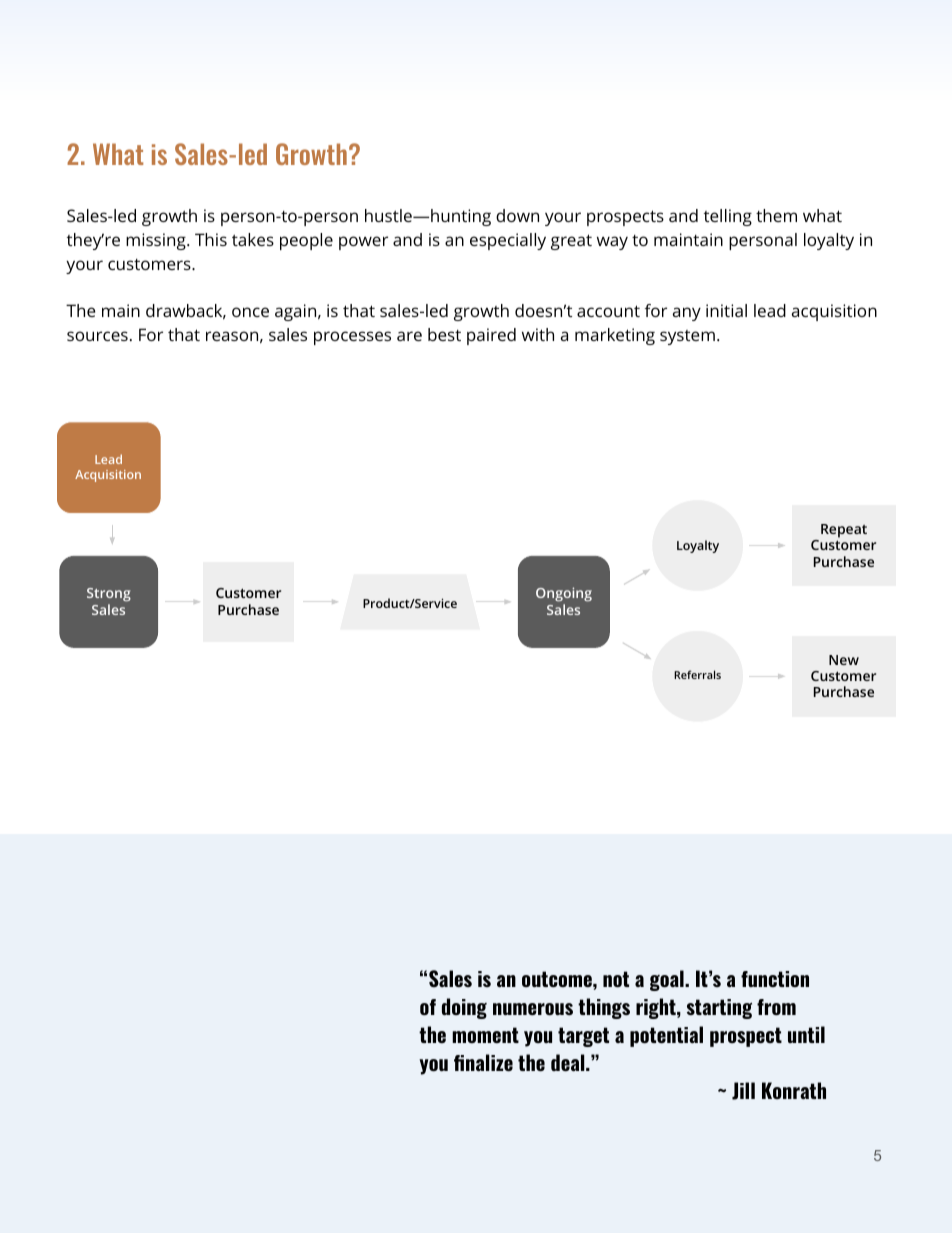 Image resolution: width=952 pixels, height=1233 pixels. What do you see at coordinates (844, 531) in the image?
I see `Repeat` at bounding box center [844, 531].
